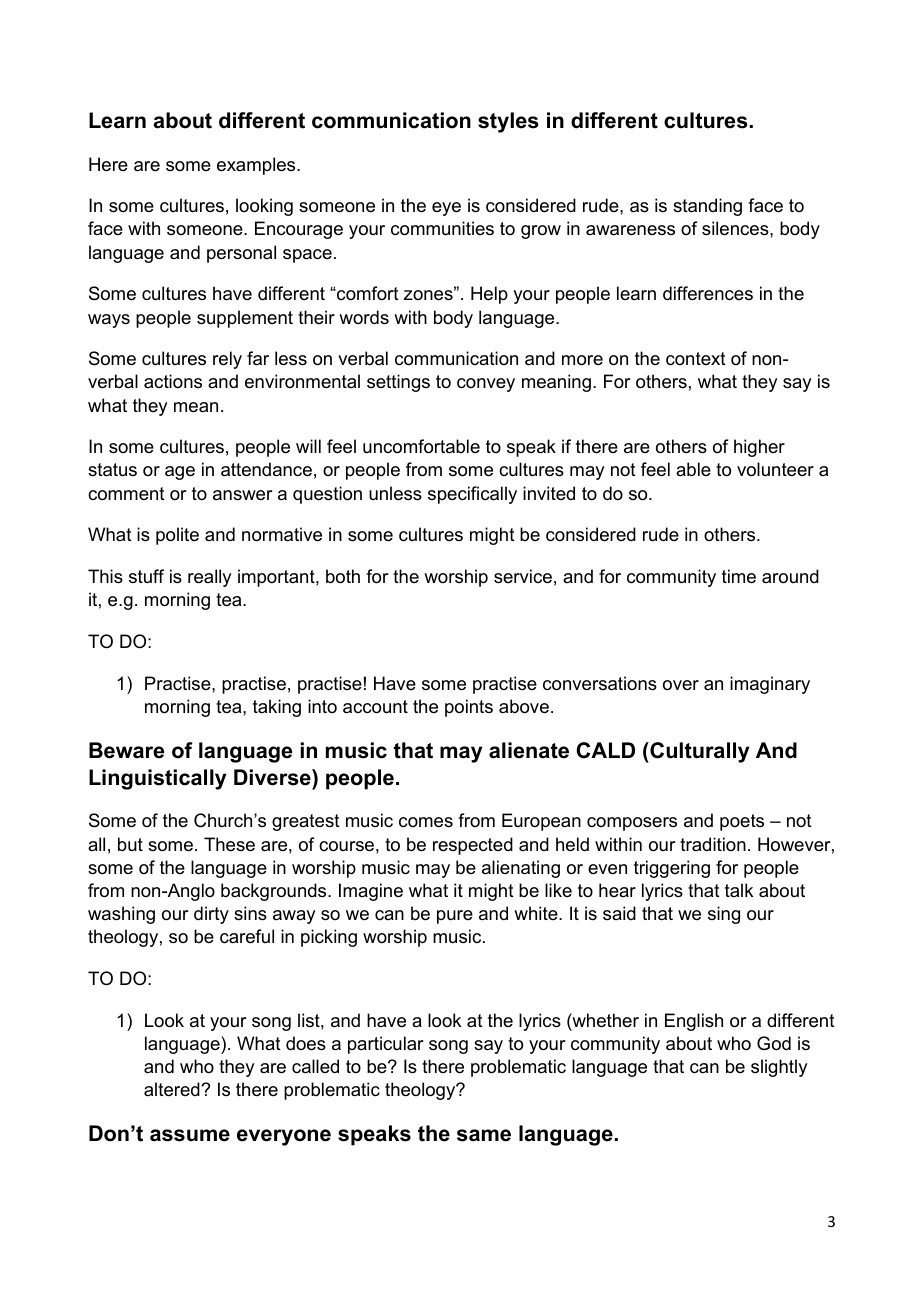 This screenshot has width=924, height=1308. Describe the element at coordinates (779, 1068) in the screenshot. I see `slightly` at that location.
